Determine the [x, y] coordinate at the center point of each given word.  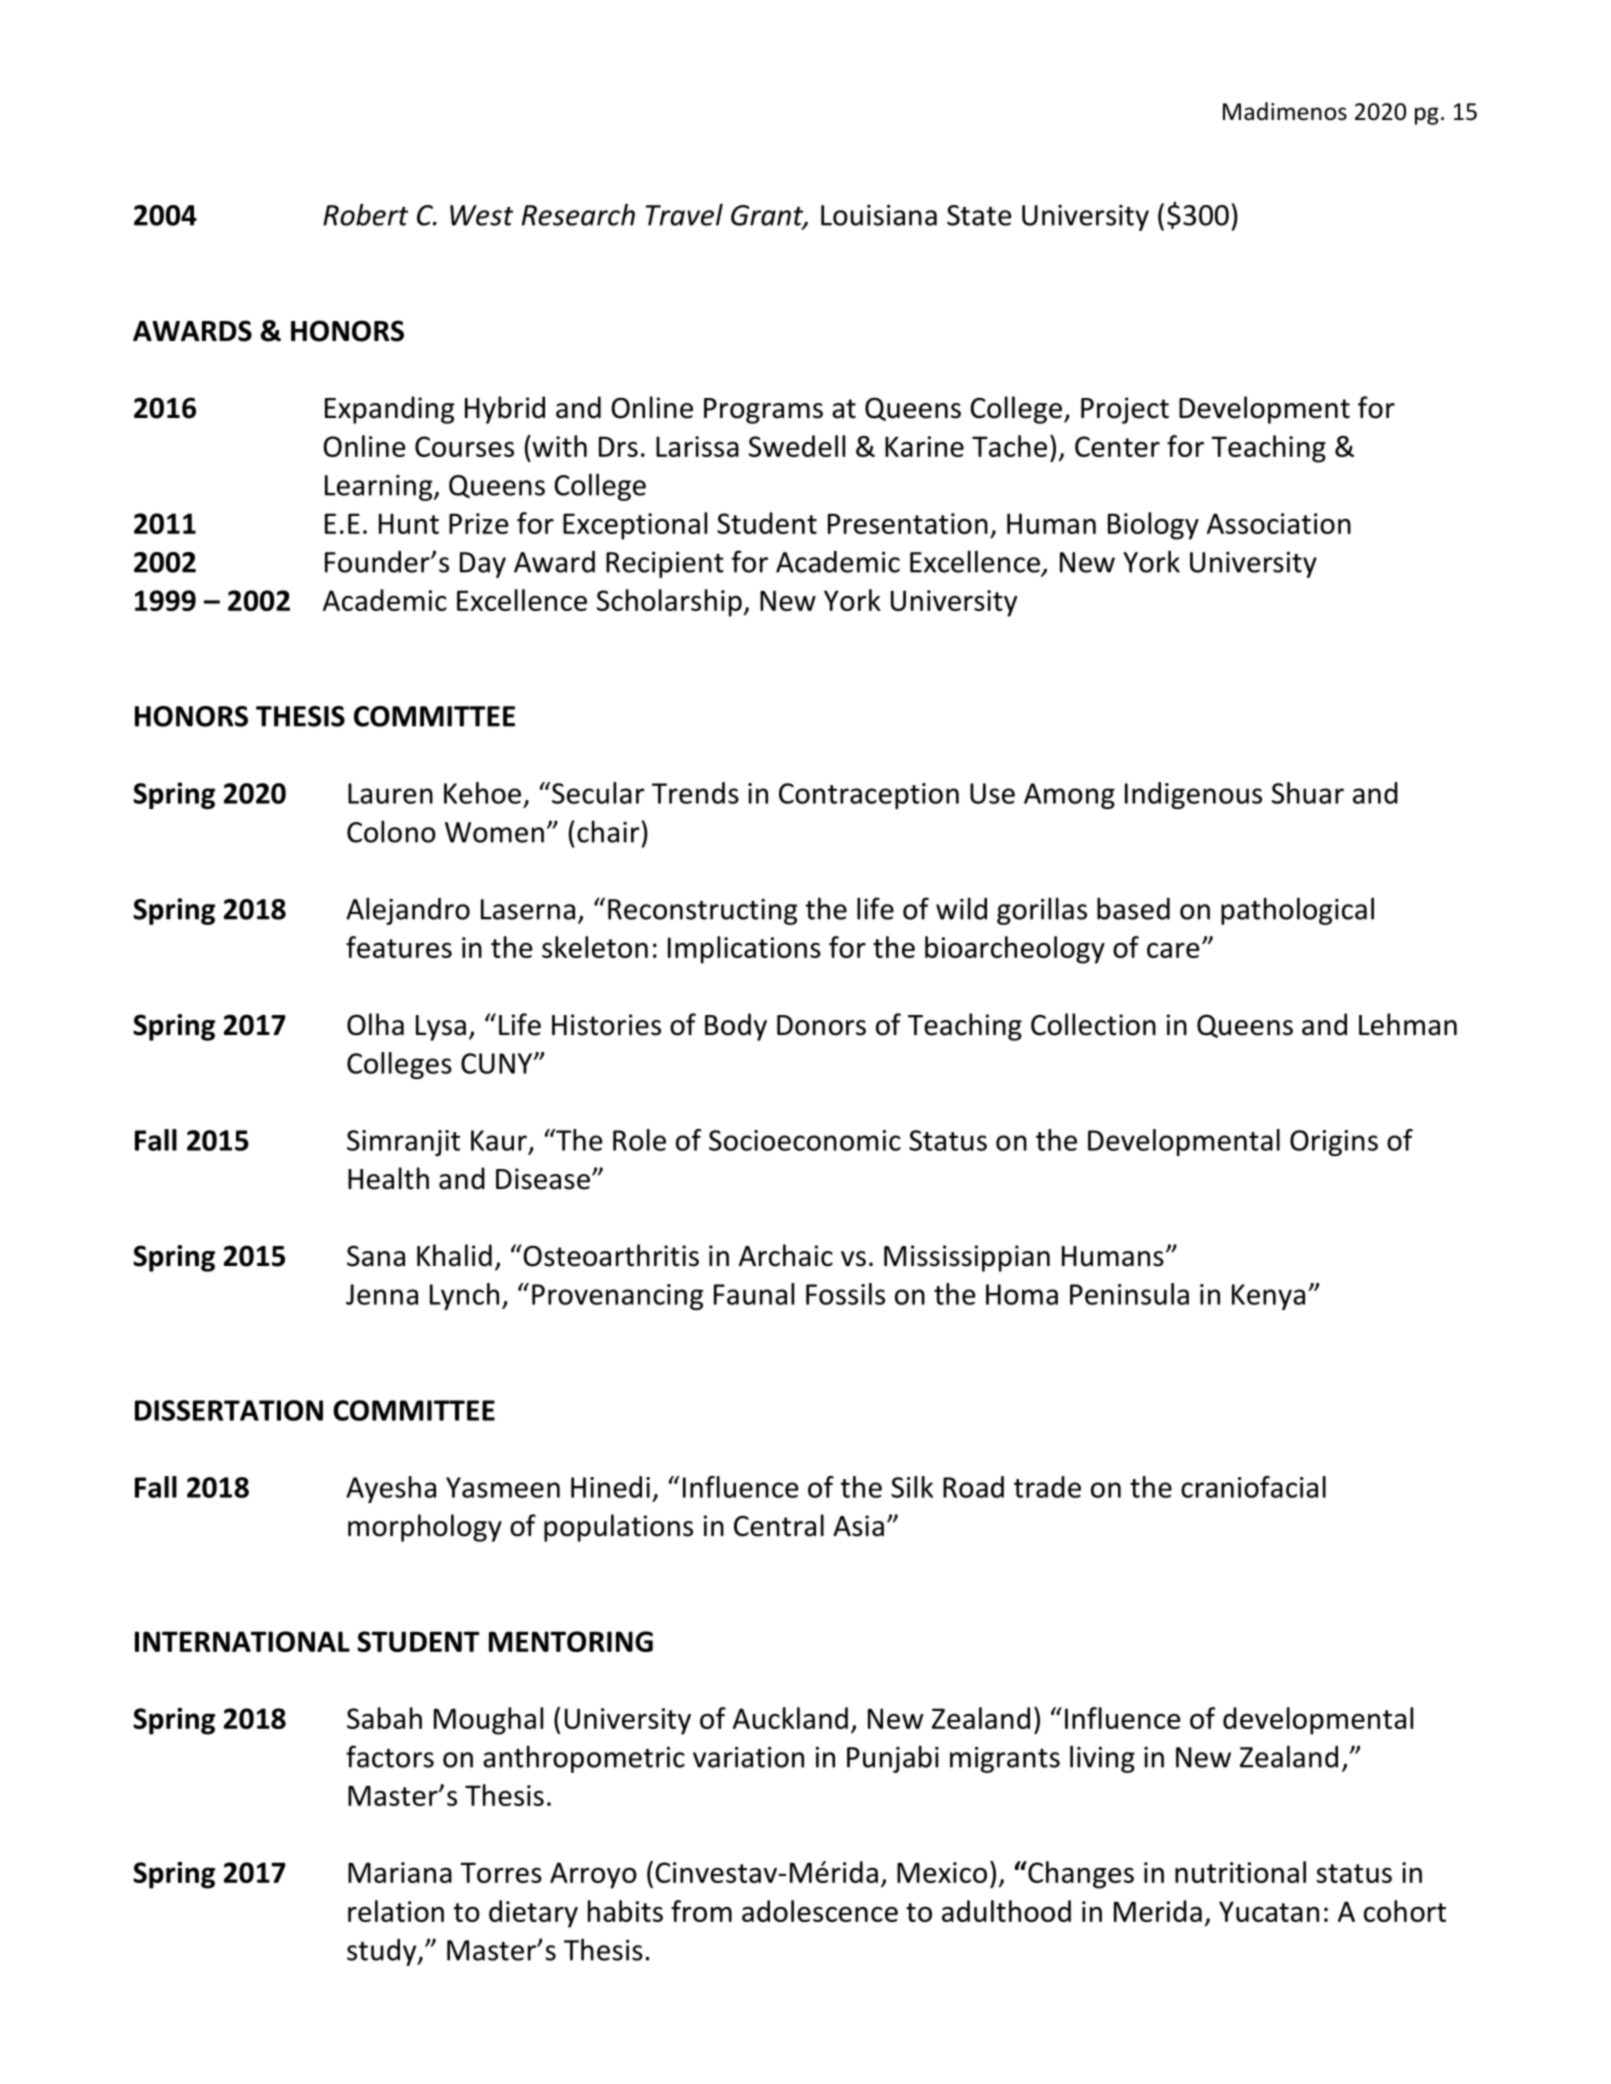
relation [396, 1911]
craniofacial [1253, 1487]
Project [1125, 410]
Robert [365, 214]
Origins [1334, 1143]
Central [779, 1525]
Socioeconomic [805, 1140]
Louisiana [879, 215]
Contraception [869, 796]
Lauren [390, 793]
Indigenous [1193, 795]
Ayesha [391, 1489]
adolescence [820, 1911]
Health [388, 1178]
